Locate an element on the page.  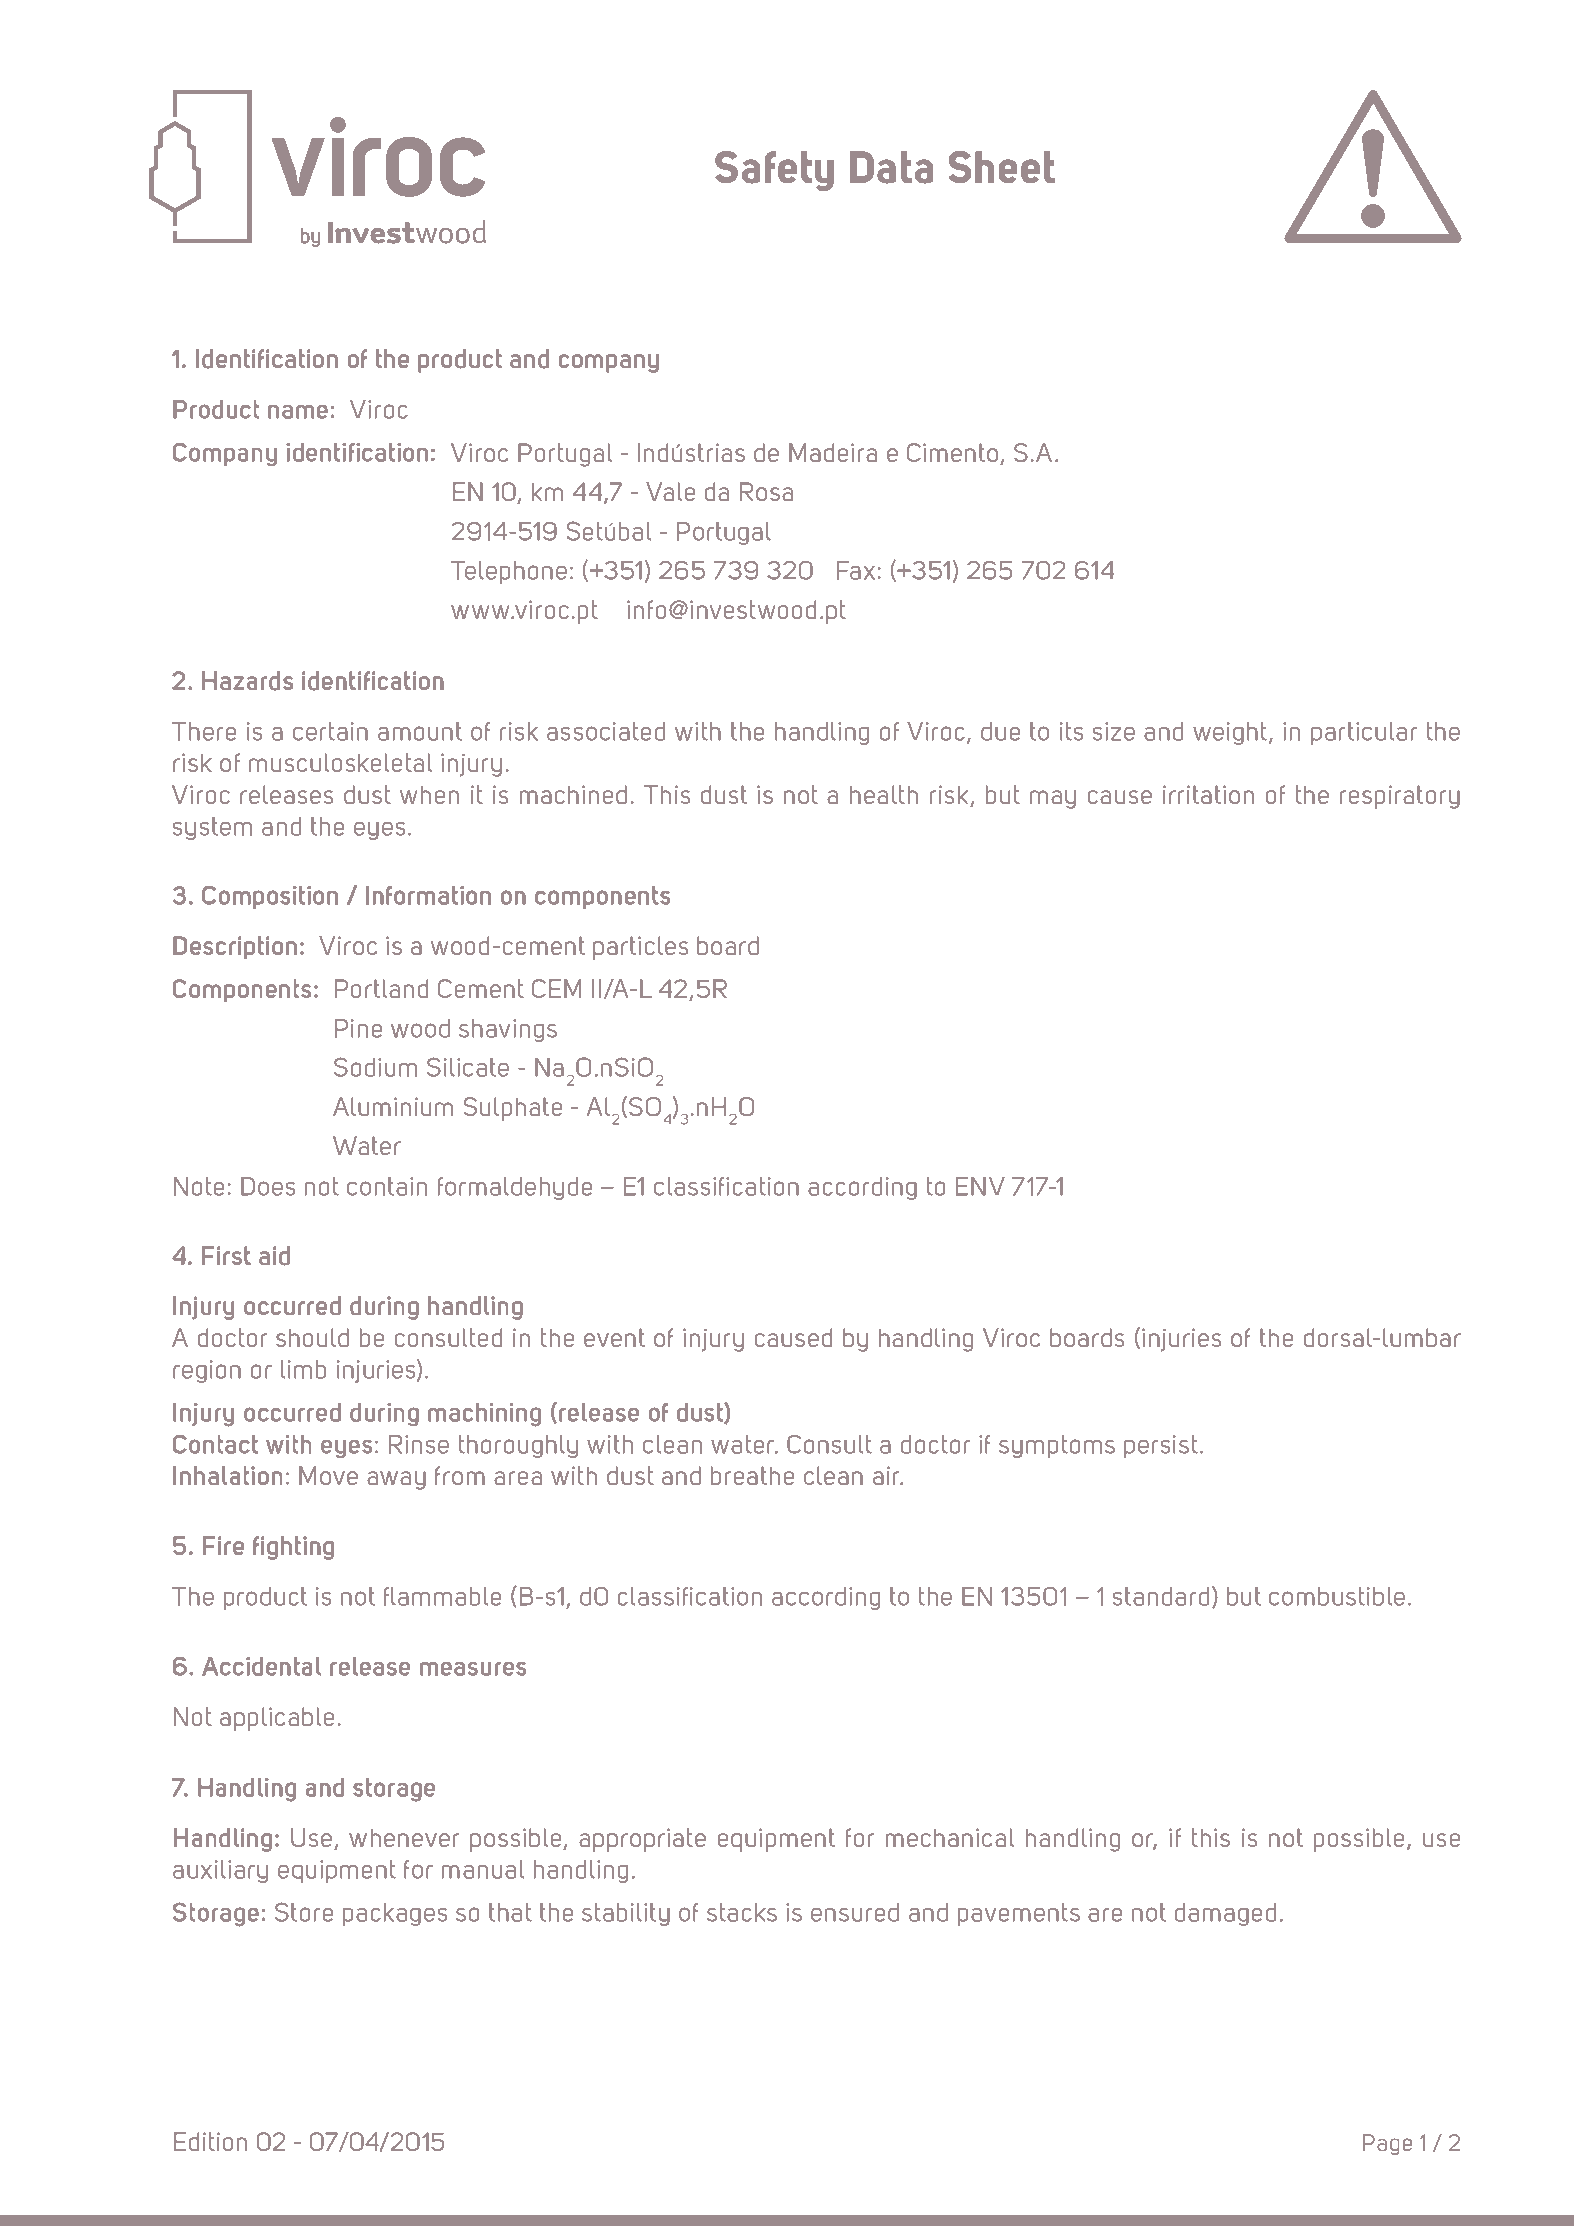
Sheet is located at coordinates (1001, 167).
